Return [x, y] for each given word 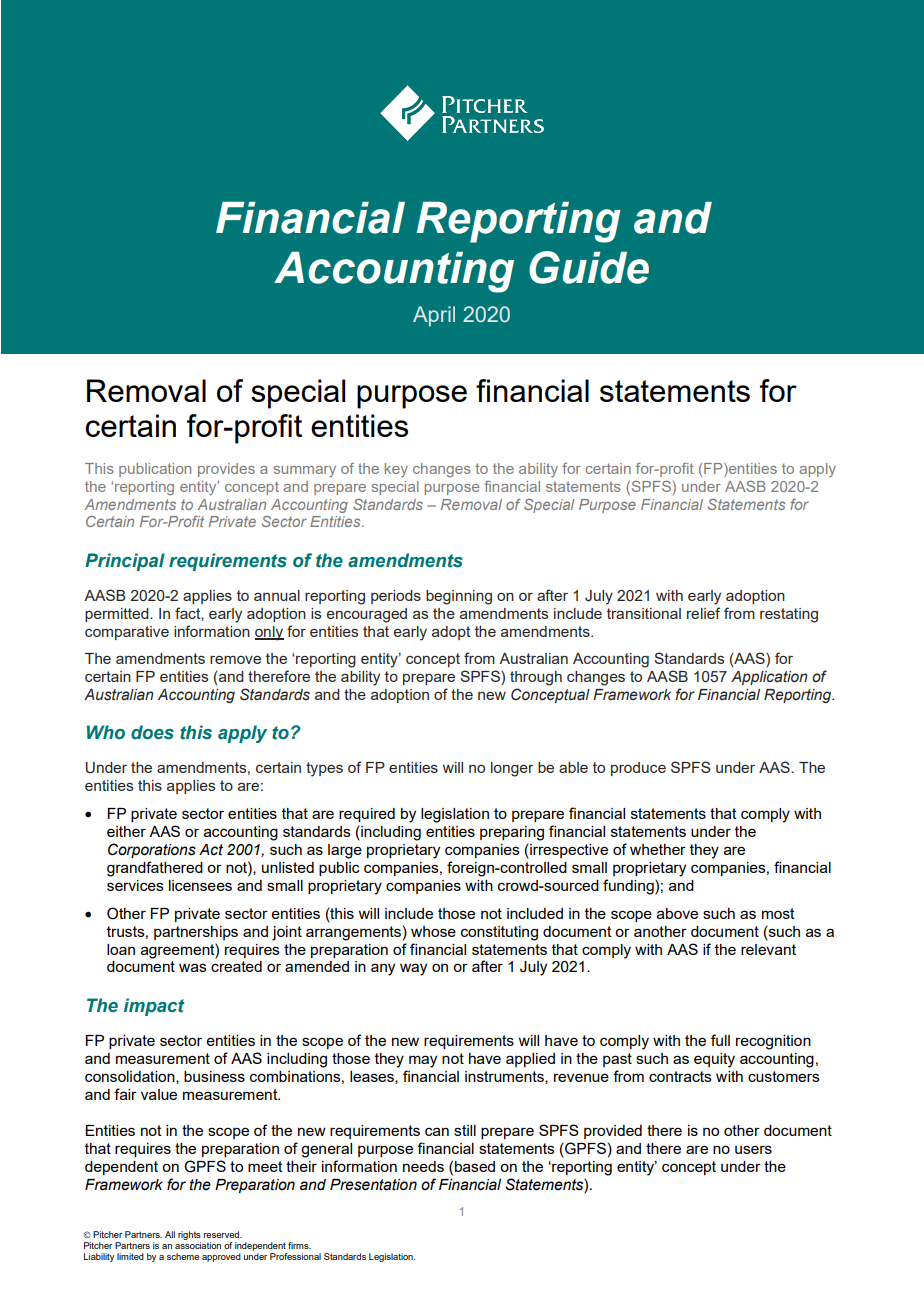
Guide [589, 267]
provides [226, 470]
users [753, 1149]
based [475, 1166]
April [434, 316]
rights [189, 1235]
